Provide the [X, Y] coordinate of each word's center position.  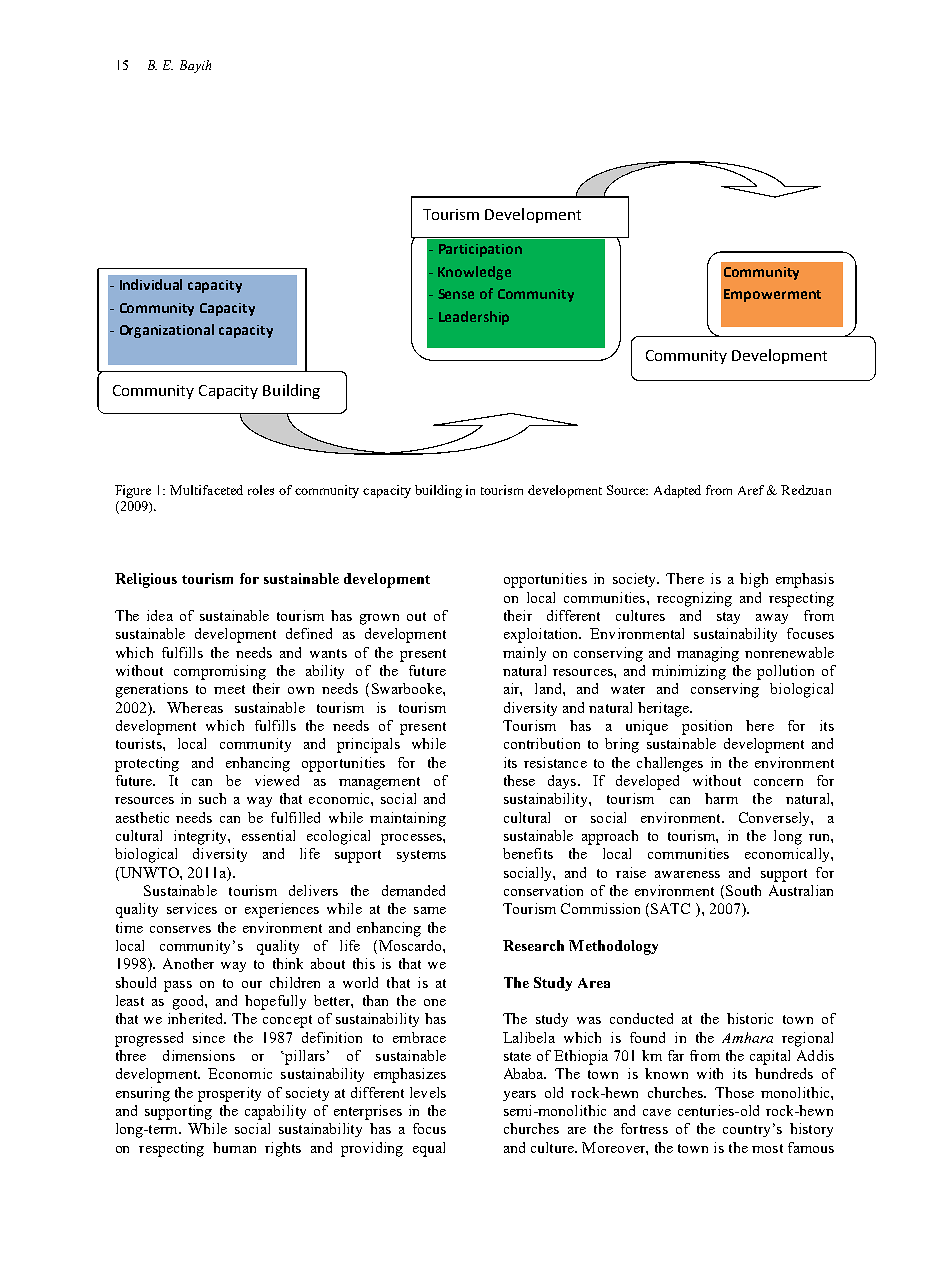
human [234, 1147]
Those [734, 1092]
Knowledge [474, 273]
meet [229, 689]
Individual [151, 284]
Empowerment [772, 295]
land [549, 688]
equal [429, 1149]
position [707, 727]
